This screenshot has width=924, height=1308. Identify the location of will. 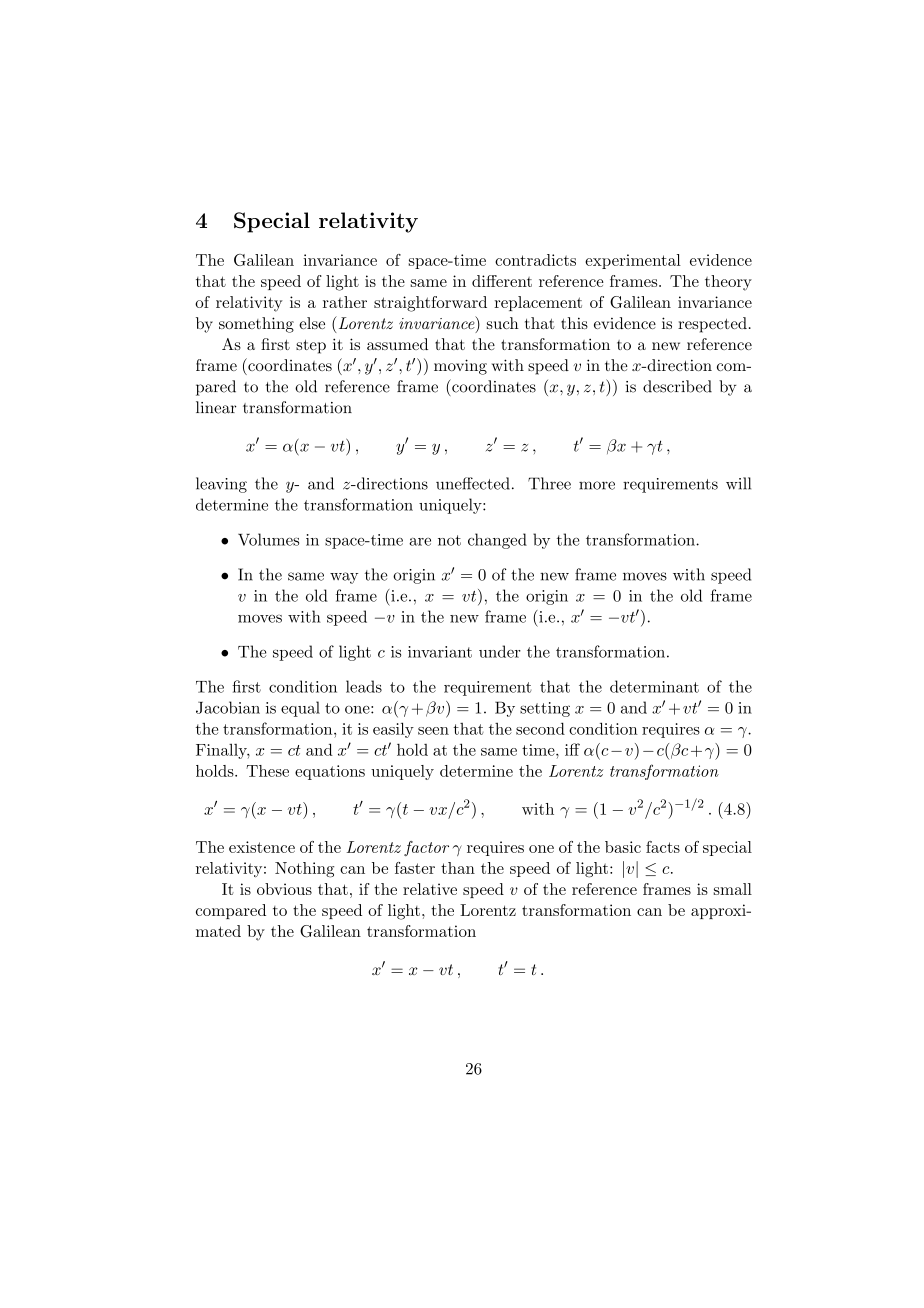
(738, 483).
